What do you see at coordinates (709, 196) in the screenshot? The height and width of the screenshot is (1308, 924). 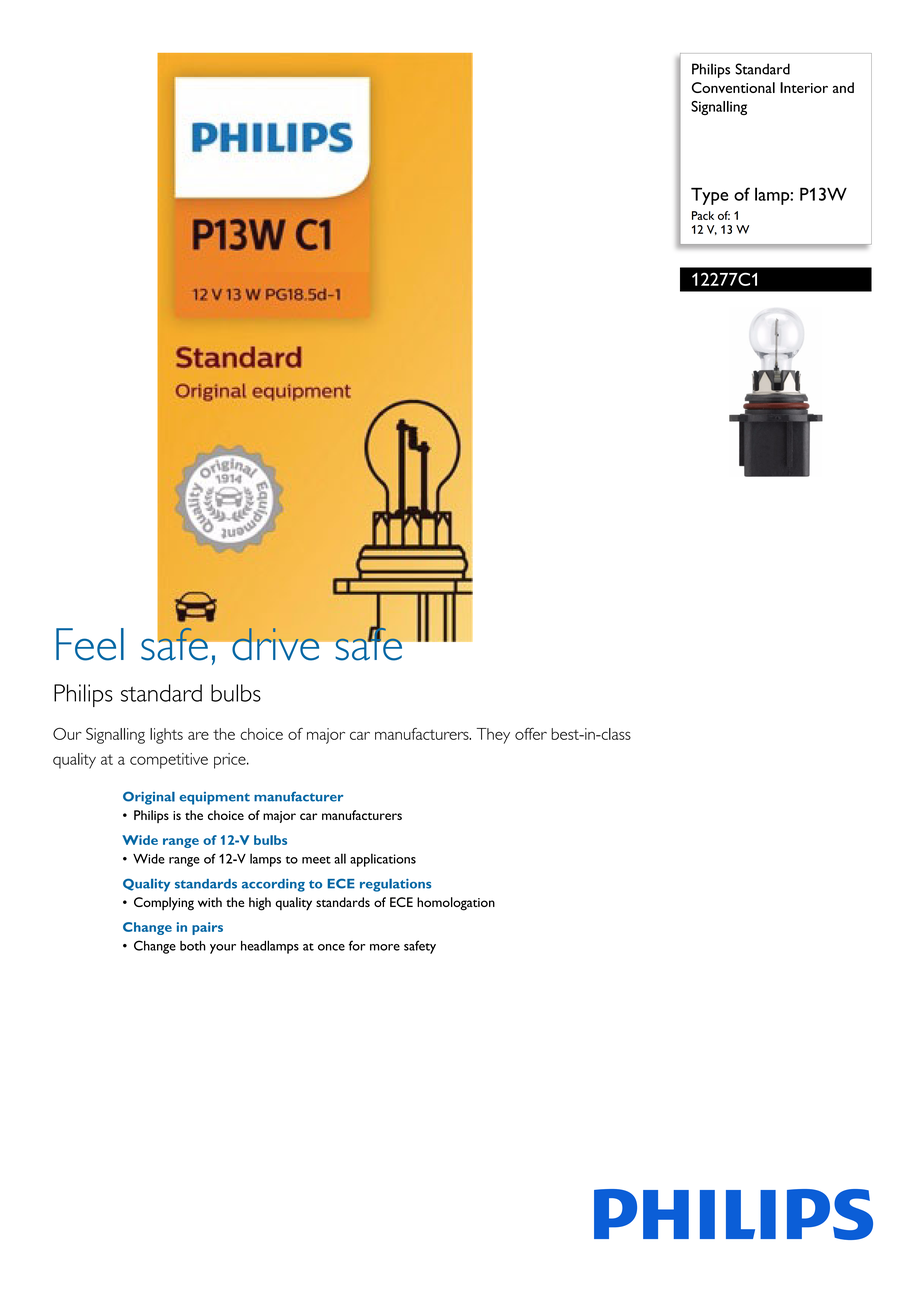 I see `Type` at bounding box center [709, 196].
